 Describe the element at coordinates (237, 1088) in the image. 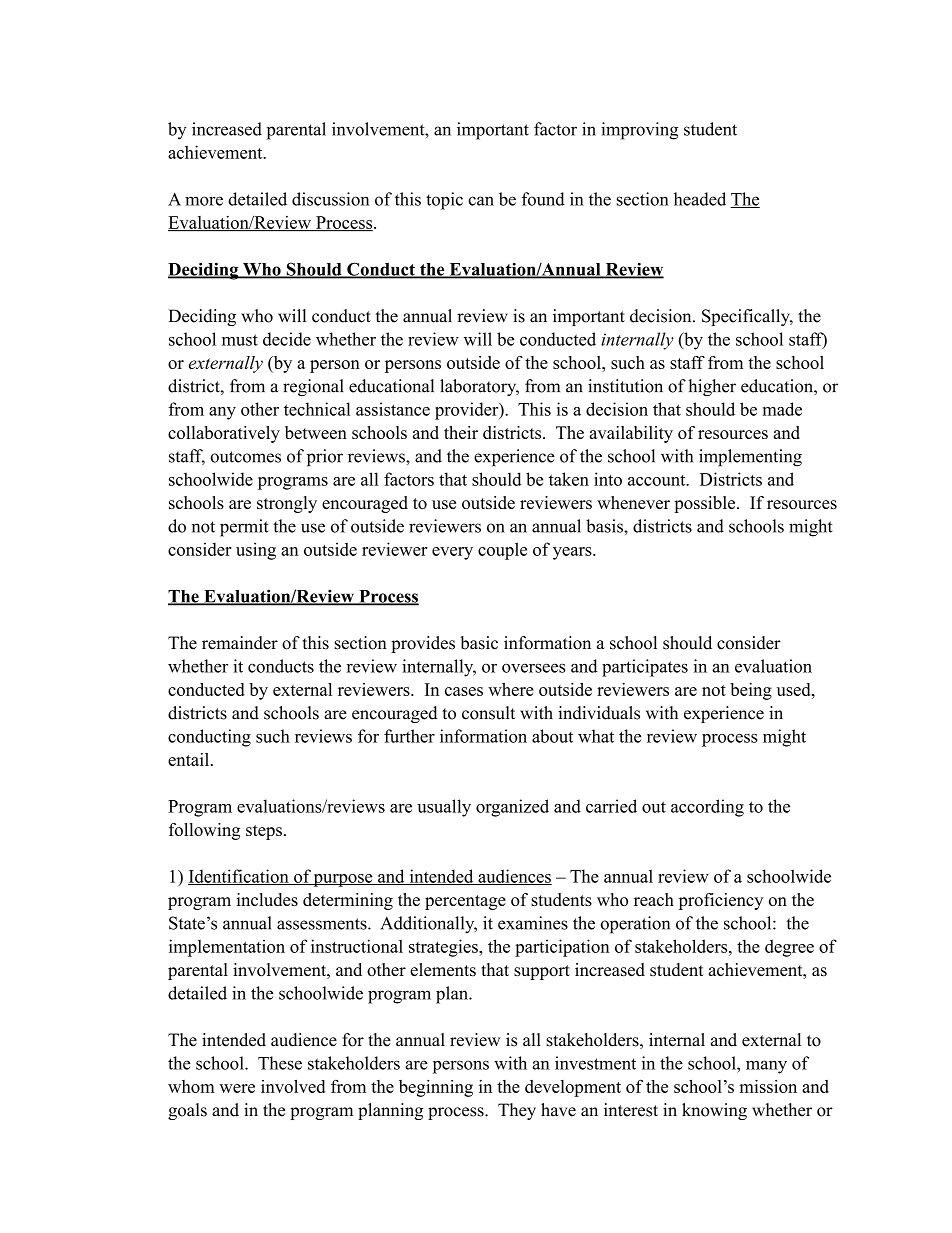

I see `were` at that location.
